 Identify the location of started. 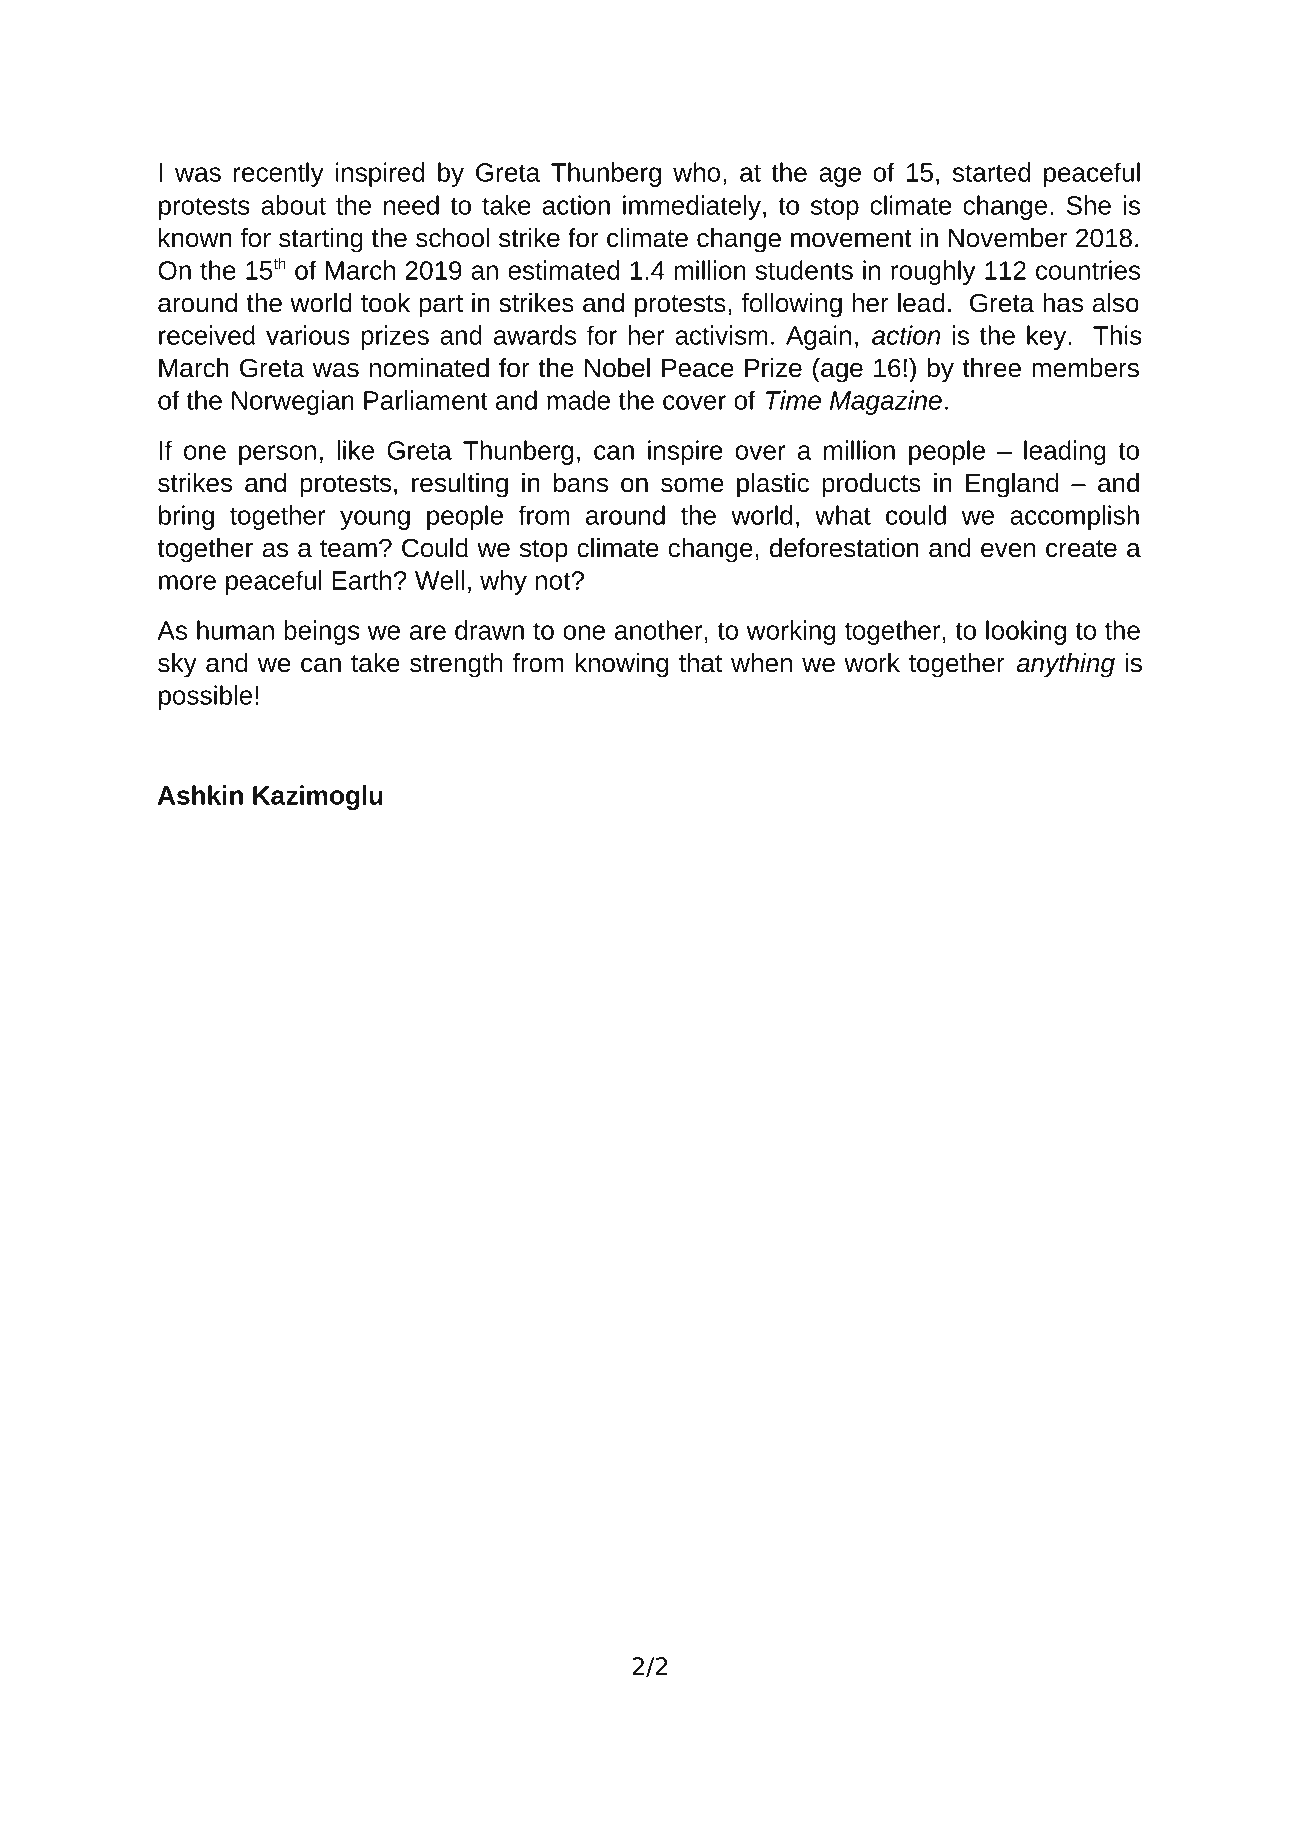
(991, 172).
